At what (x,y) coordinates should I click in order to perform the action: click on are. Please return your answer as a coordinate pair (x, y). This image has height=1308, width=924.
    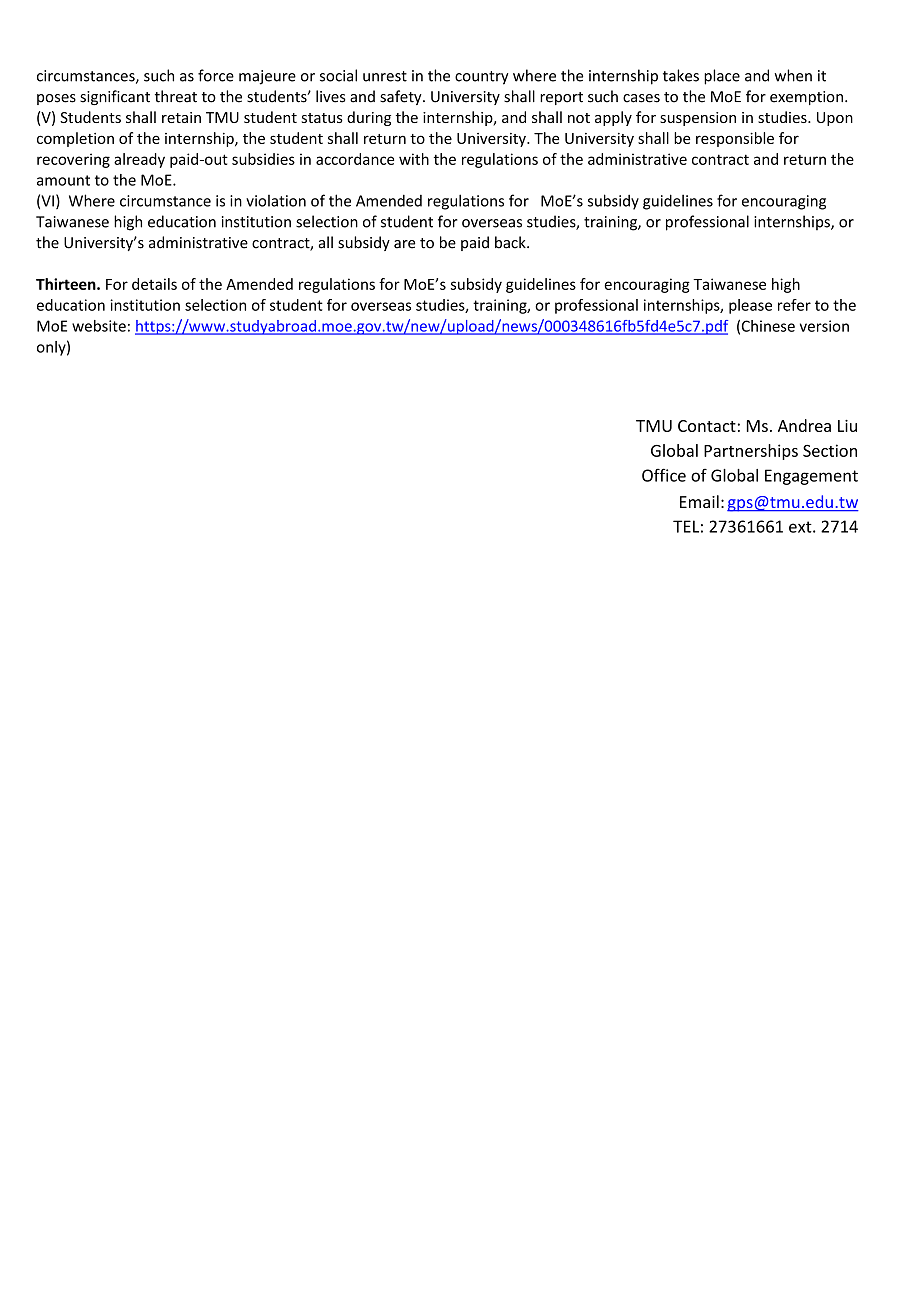
    Looking at the image, I should click on (404, 244).
